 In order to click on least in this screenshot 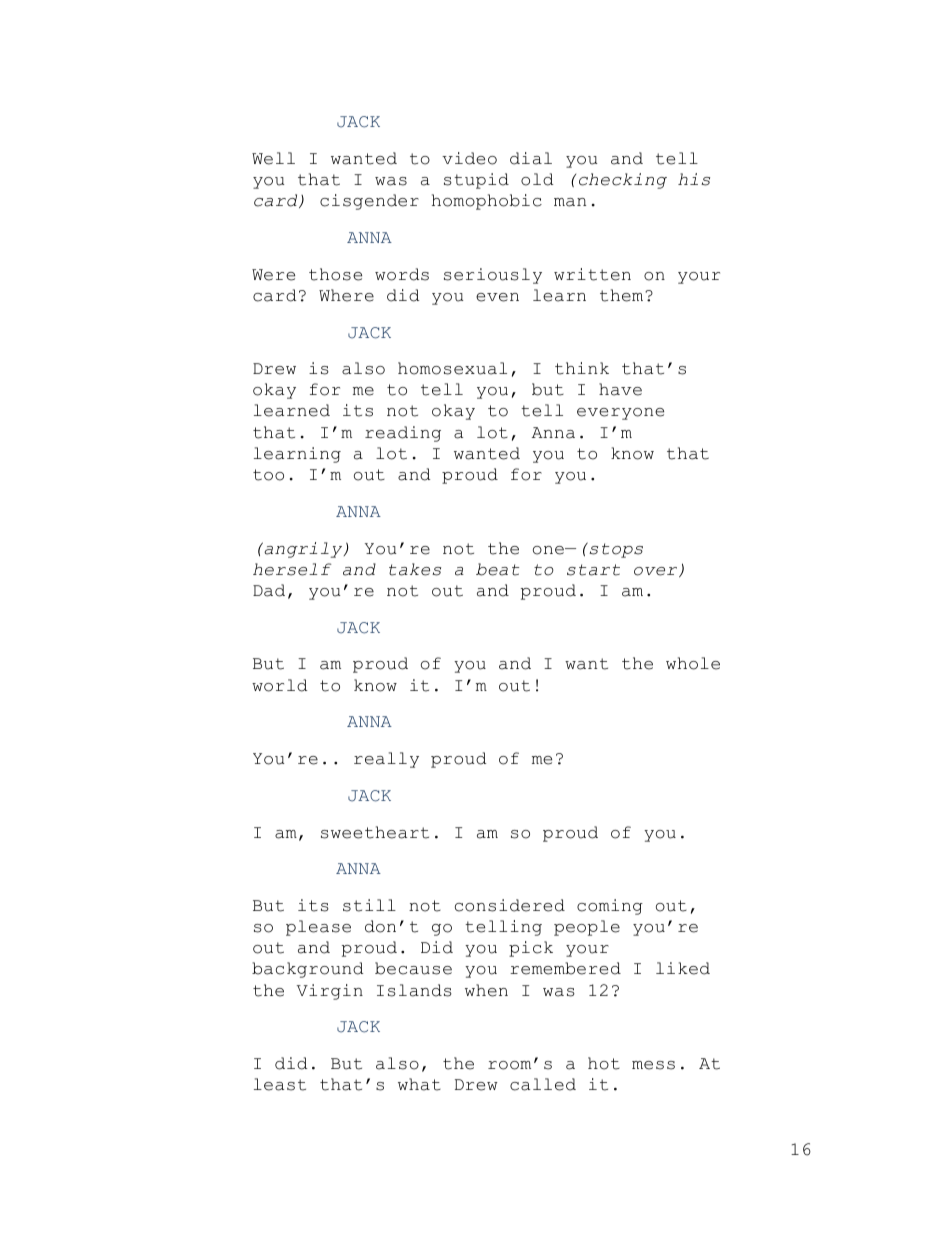, I will do `click(280, 1084)`.
